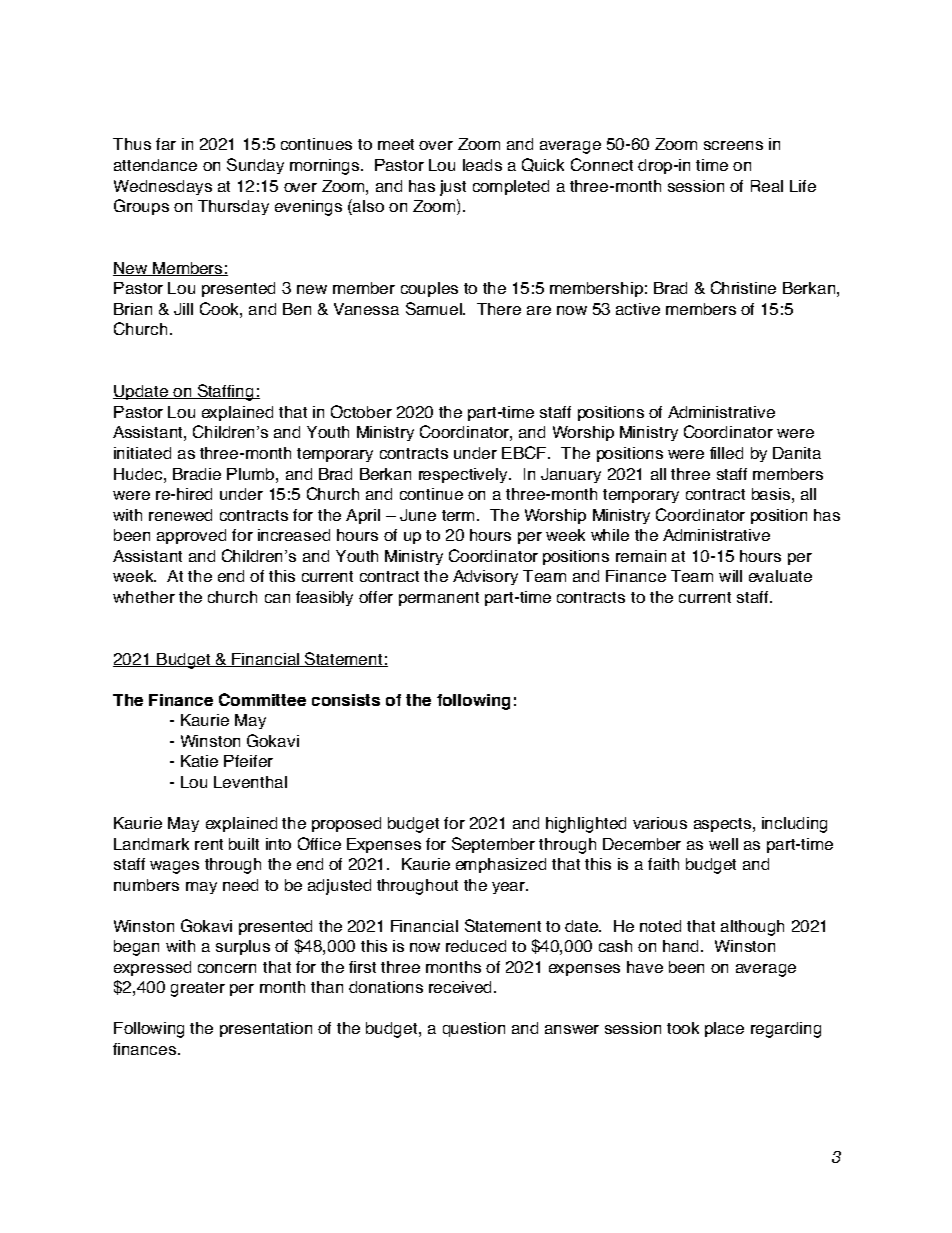 The width and height of the screenshot is (952, 1233). Describe the element at coordinates (482, 165) in the screenshot. I see `leads` at that location.
